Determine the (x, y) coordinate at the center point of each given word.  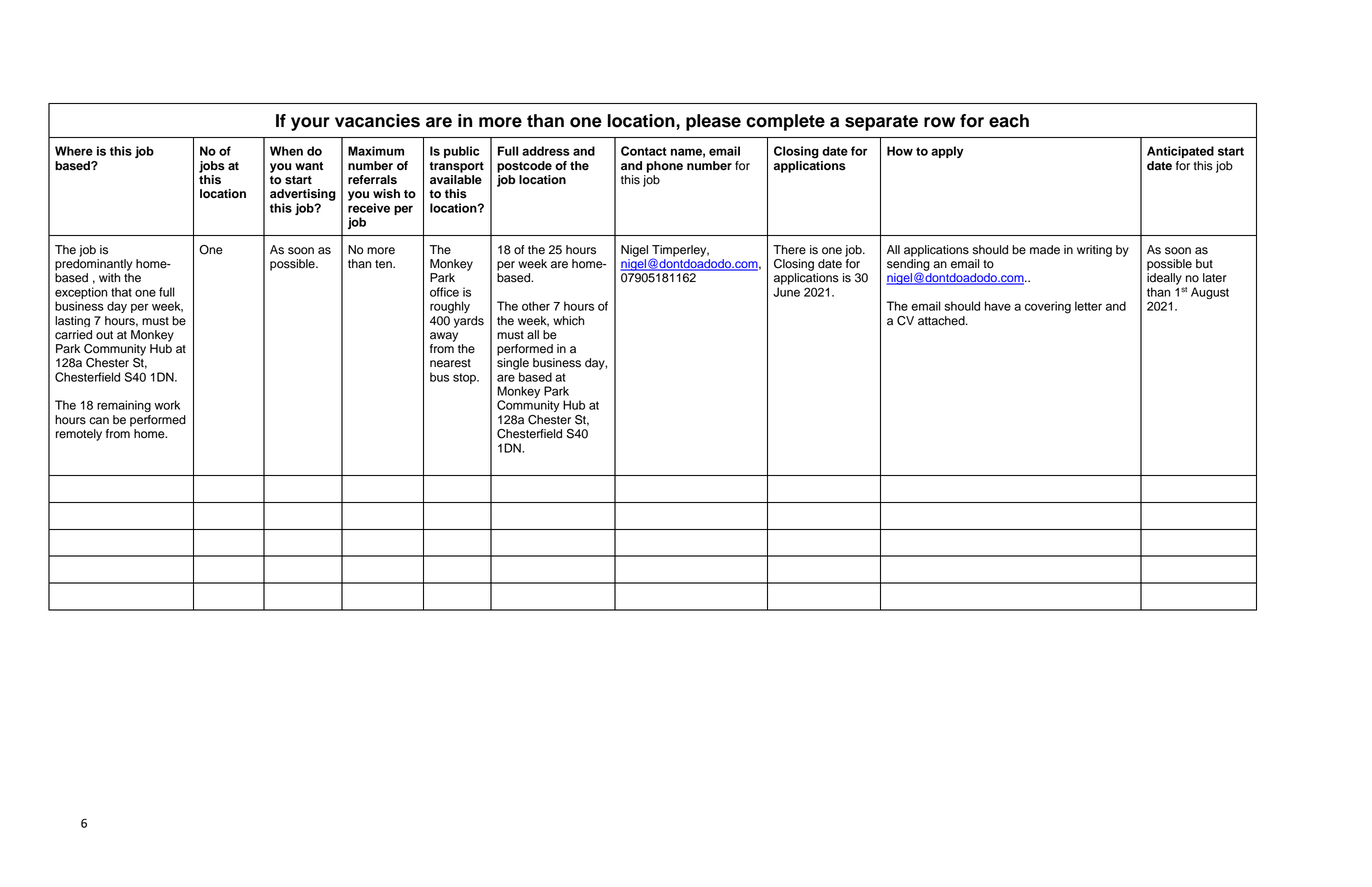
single (513, 364)
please (713, 122)
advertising (303, 195)
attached (942, 321)
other (536, 306)
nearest (450, 363)
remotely (79, 435)
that (121, 292)
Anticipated (1180, 152)
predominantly (93, 265)
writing (1094, 251)
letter (1088, 306)
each (1009, 121)
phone (665, 167)
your (310, 124)
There (789, 250)
